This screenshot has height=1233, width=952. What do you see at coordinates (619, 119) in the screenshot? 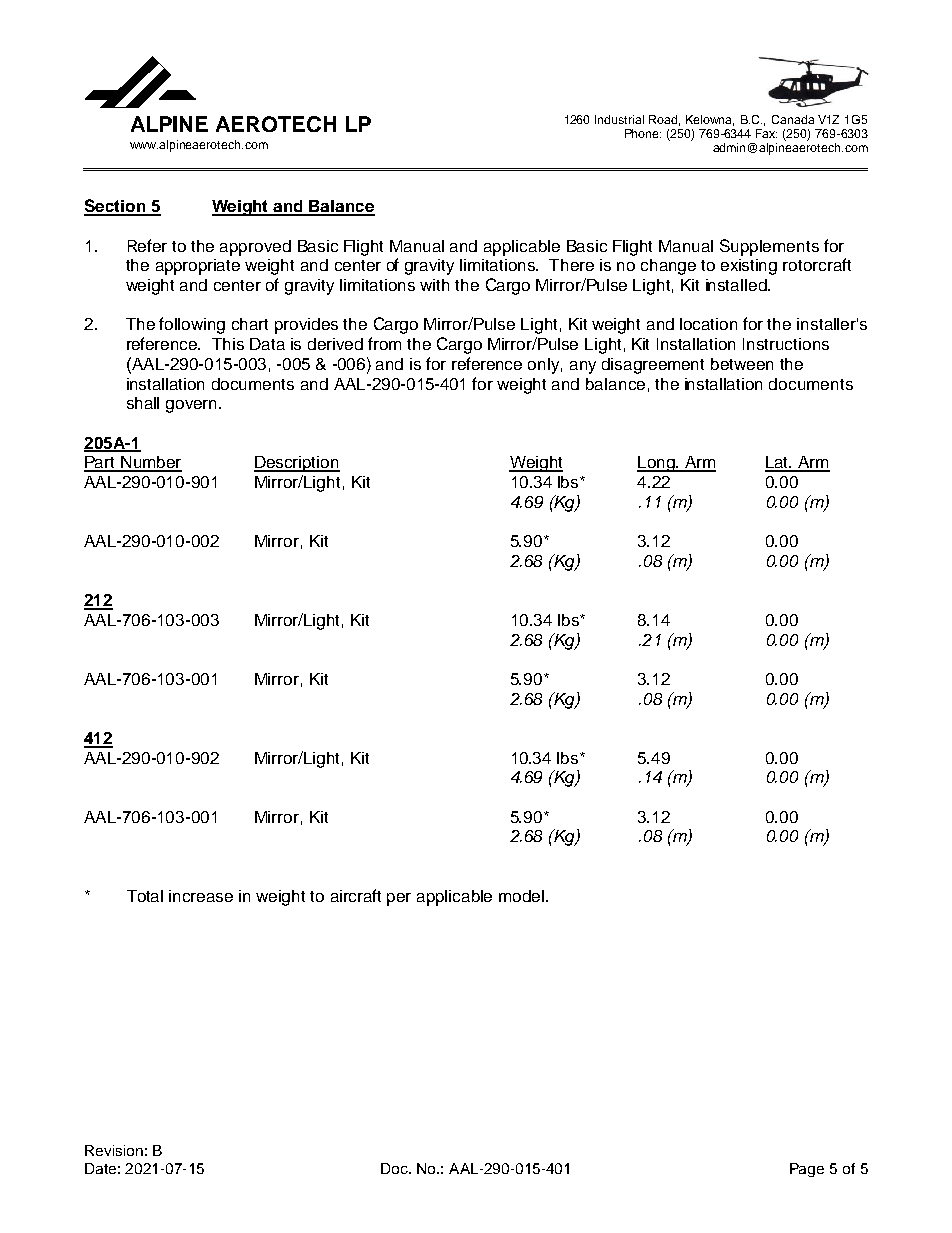
I see `Industrial` at bounding box center [619, 119].
